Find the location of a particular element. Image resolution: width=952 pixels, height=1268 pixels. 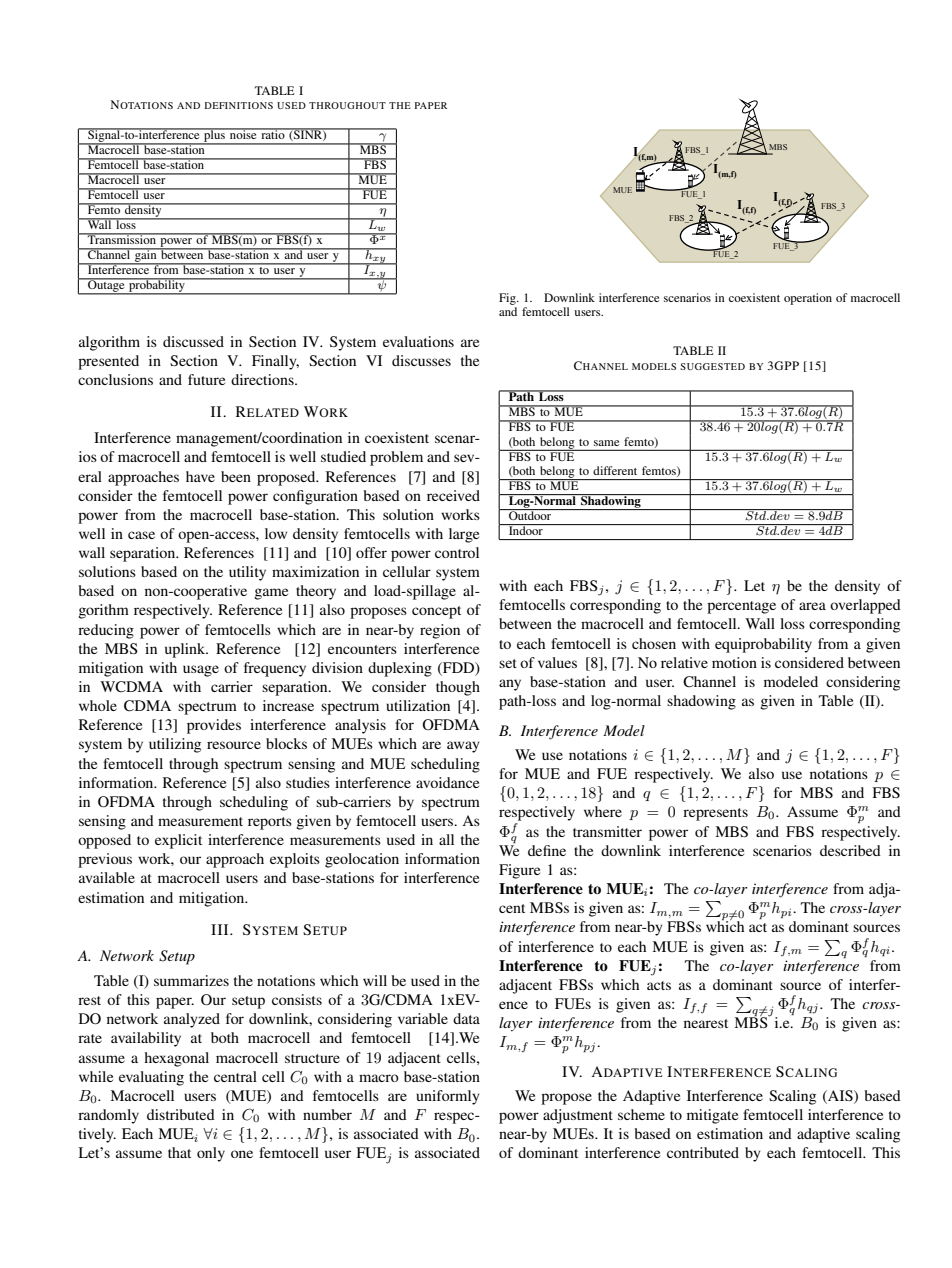

region is located at coordinates (440, 631).
